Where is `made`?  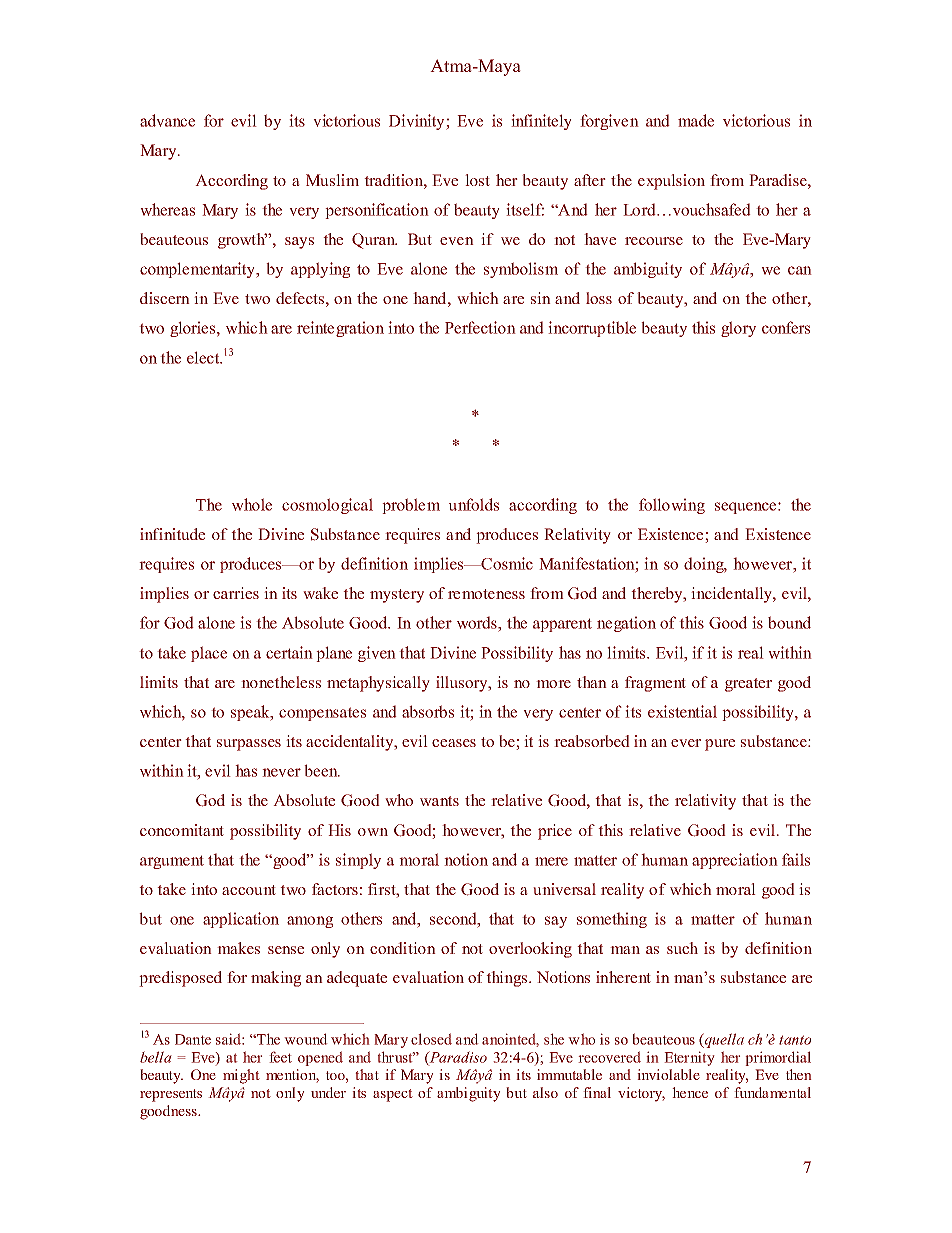
made is located at coordinates (696, 120).
